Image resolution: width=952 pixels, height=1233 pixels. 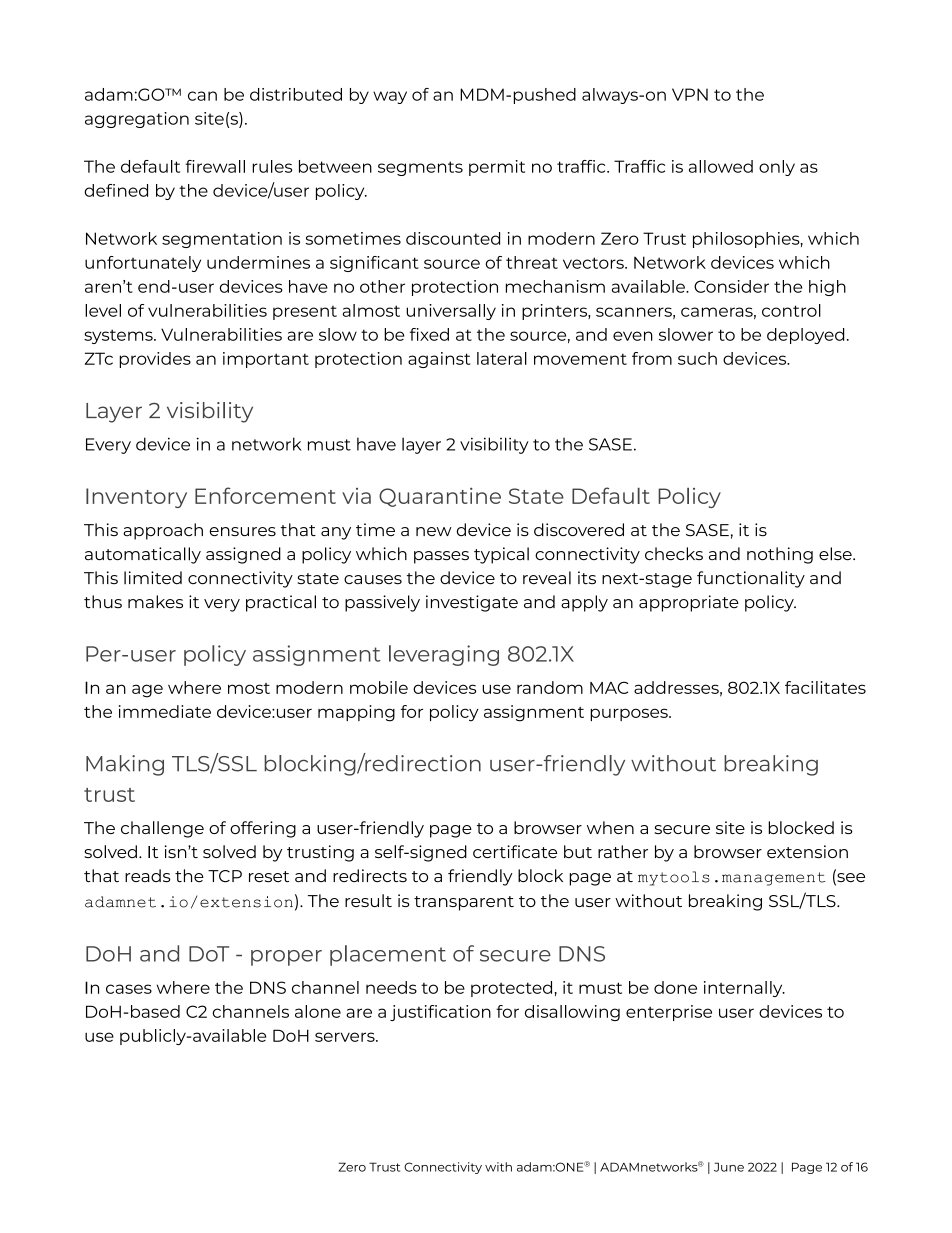 What do you see at coordinates (136, 498) in the screenshot?
I see `Inventory` at bounding box center [136, 498].
